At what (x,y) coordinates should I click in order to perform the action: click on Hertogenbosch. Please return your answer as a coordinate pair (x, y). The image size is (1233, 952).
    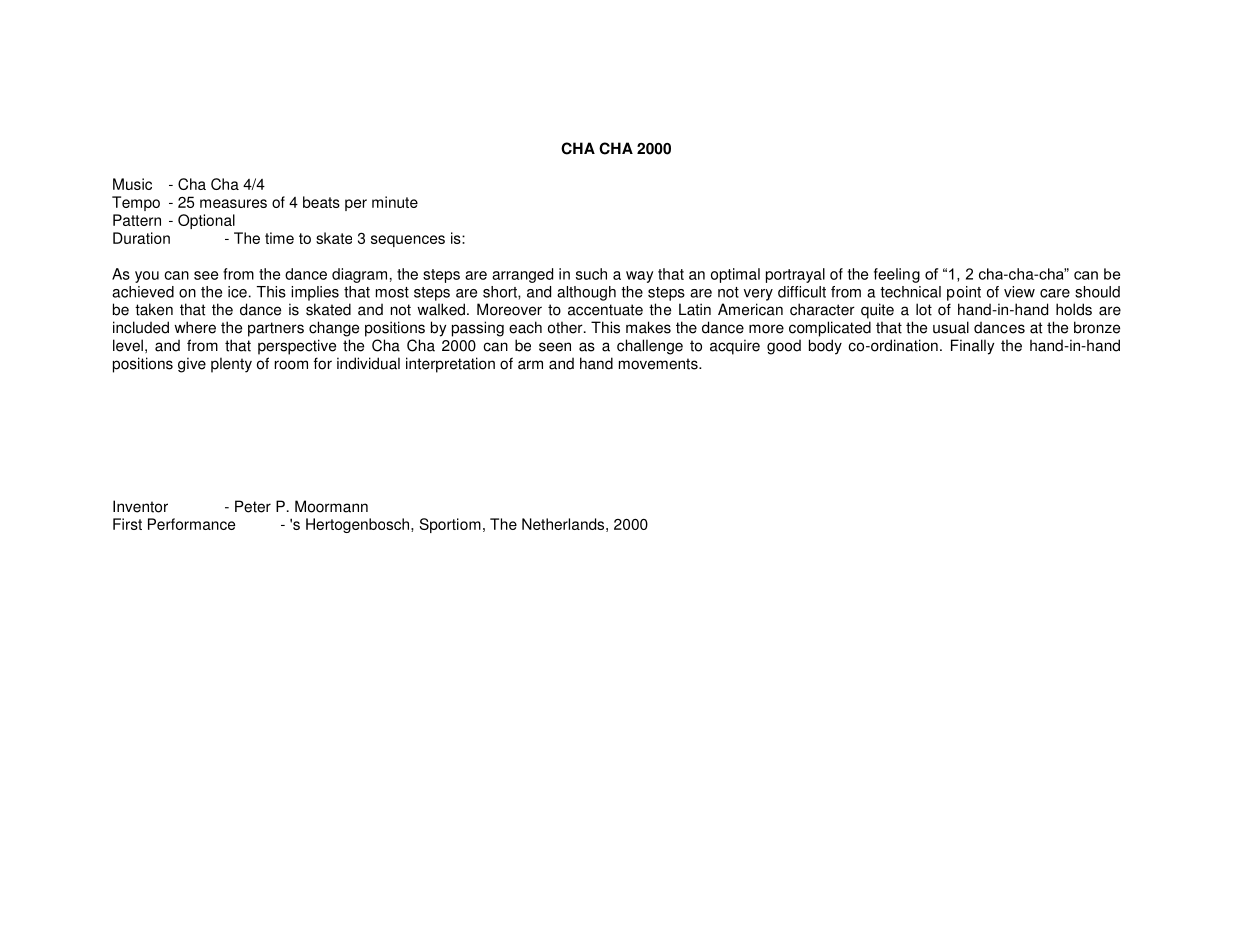
    Looking at the image, I should click on (359, 525).
